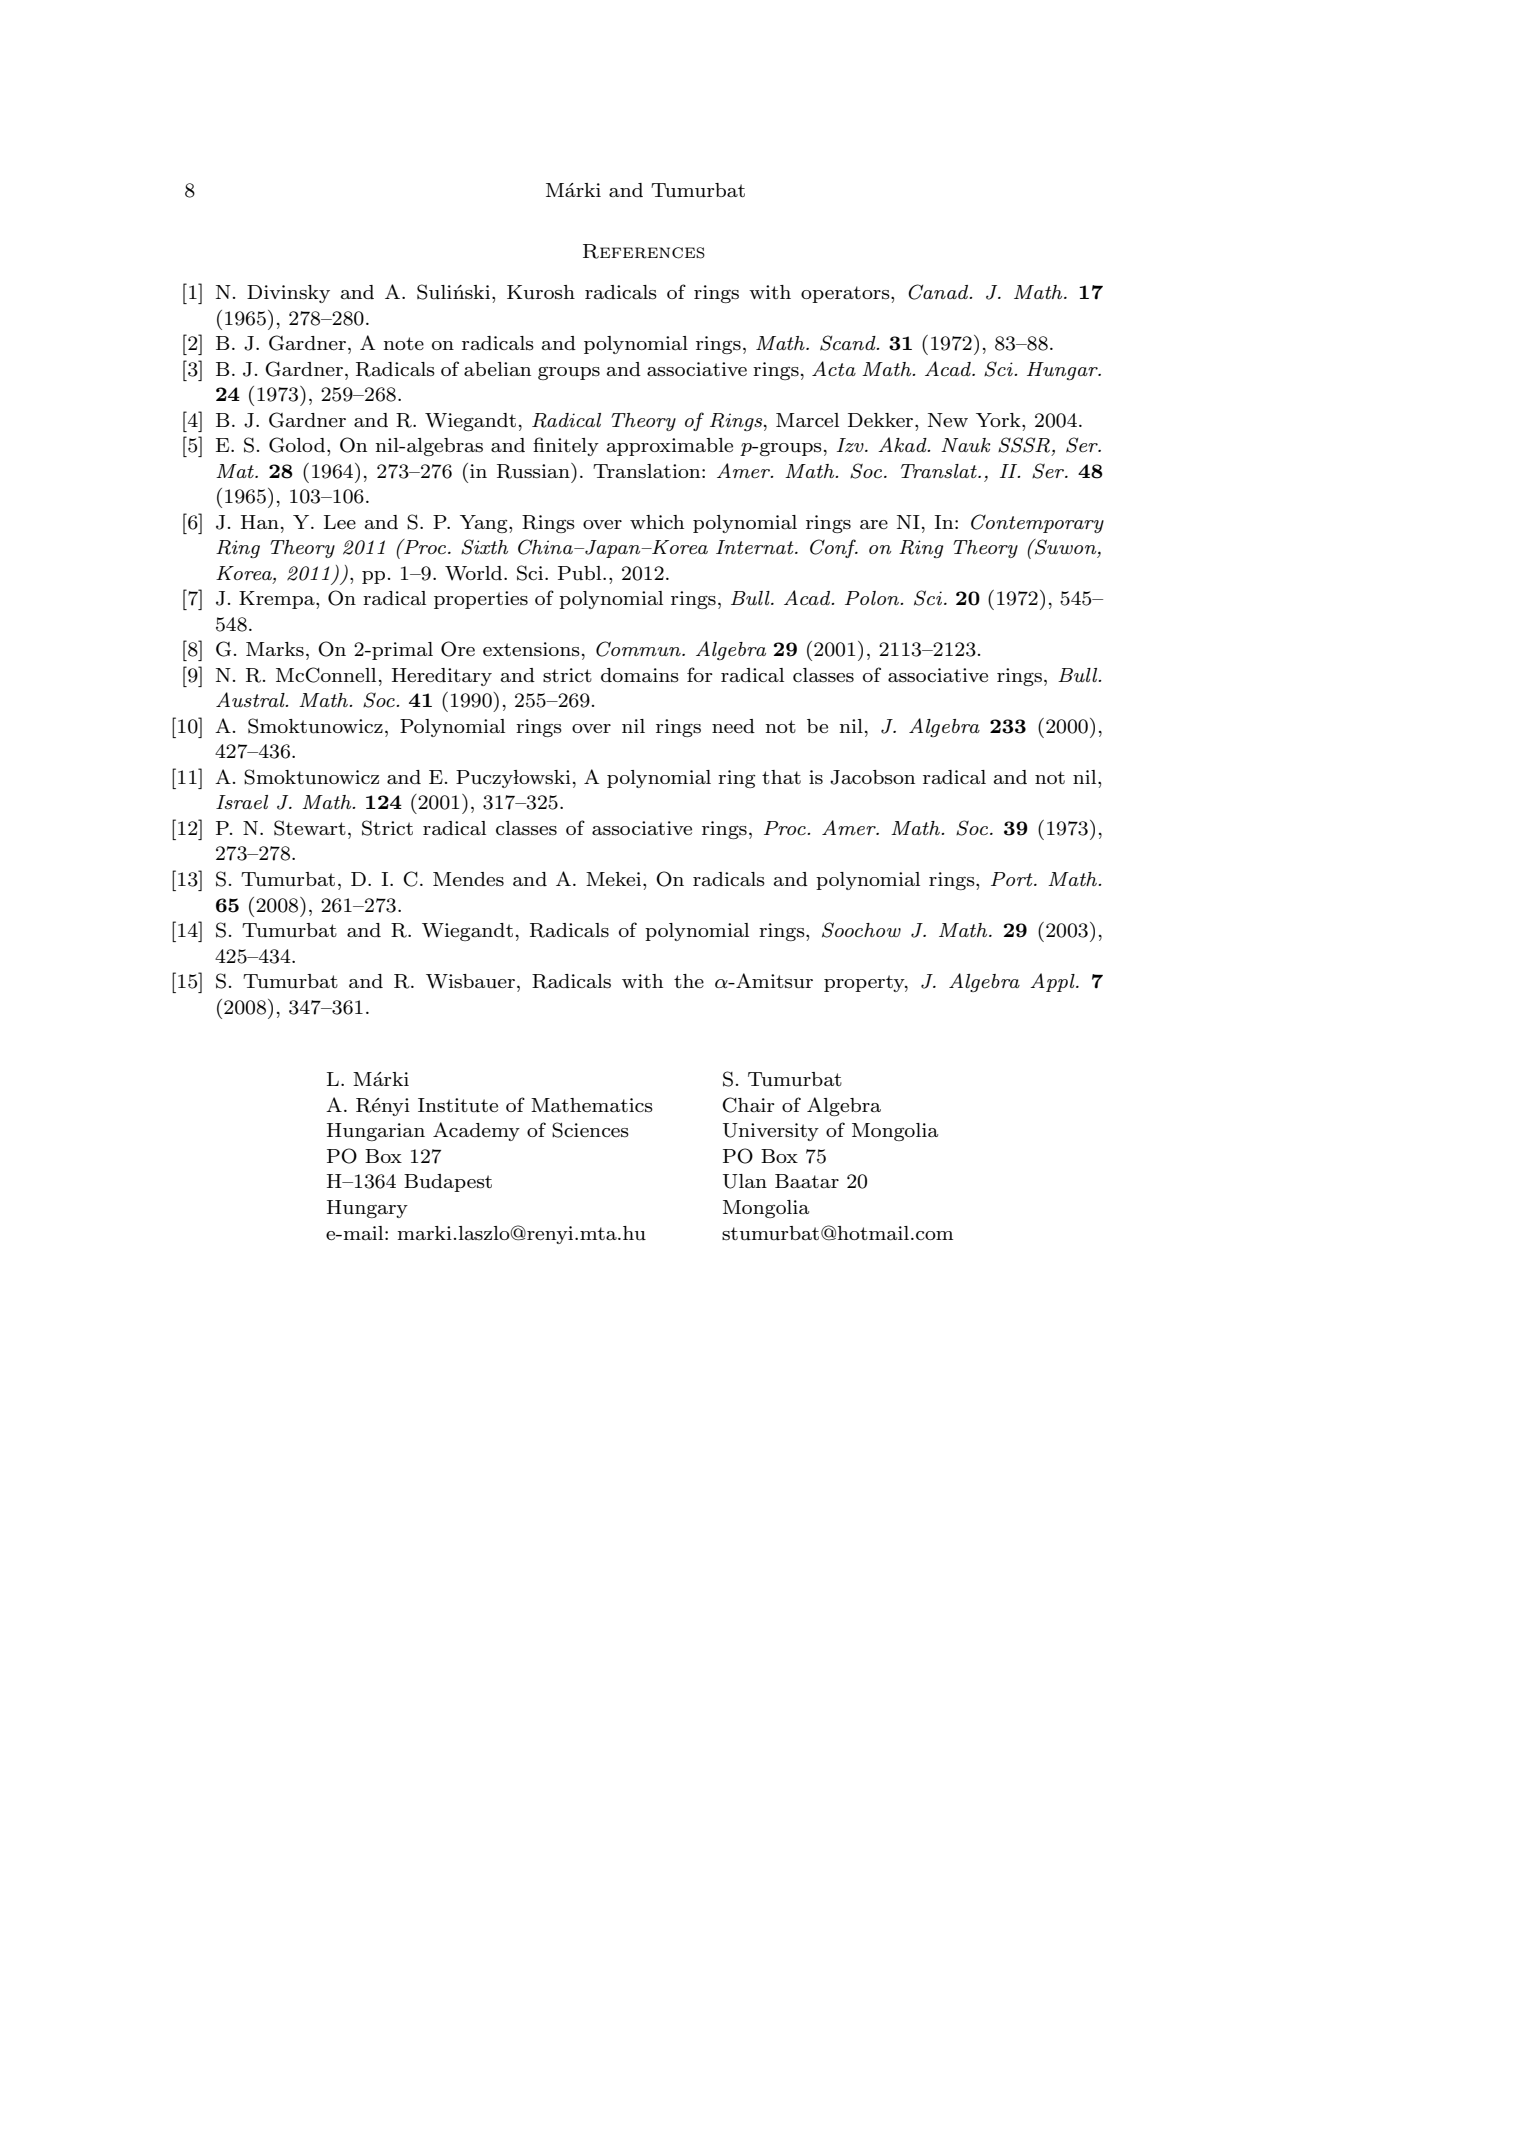 The width and height of the screenshot is (1525, 2156). I want to click on operators, so click(846, 294).
